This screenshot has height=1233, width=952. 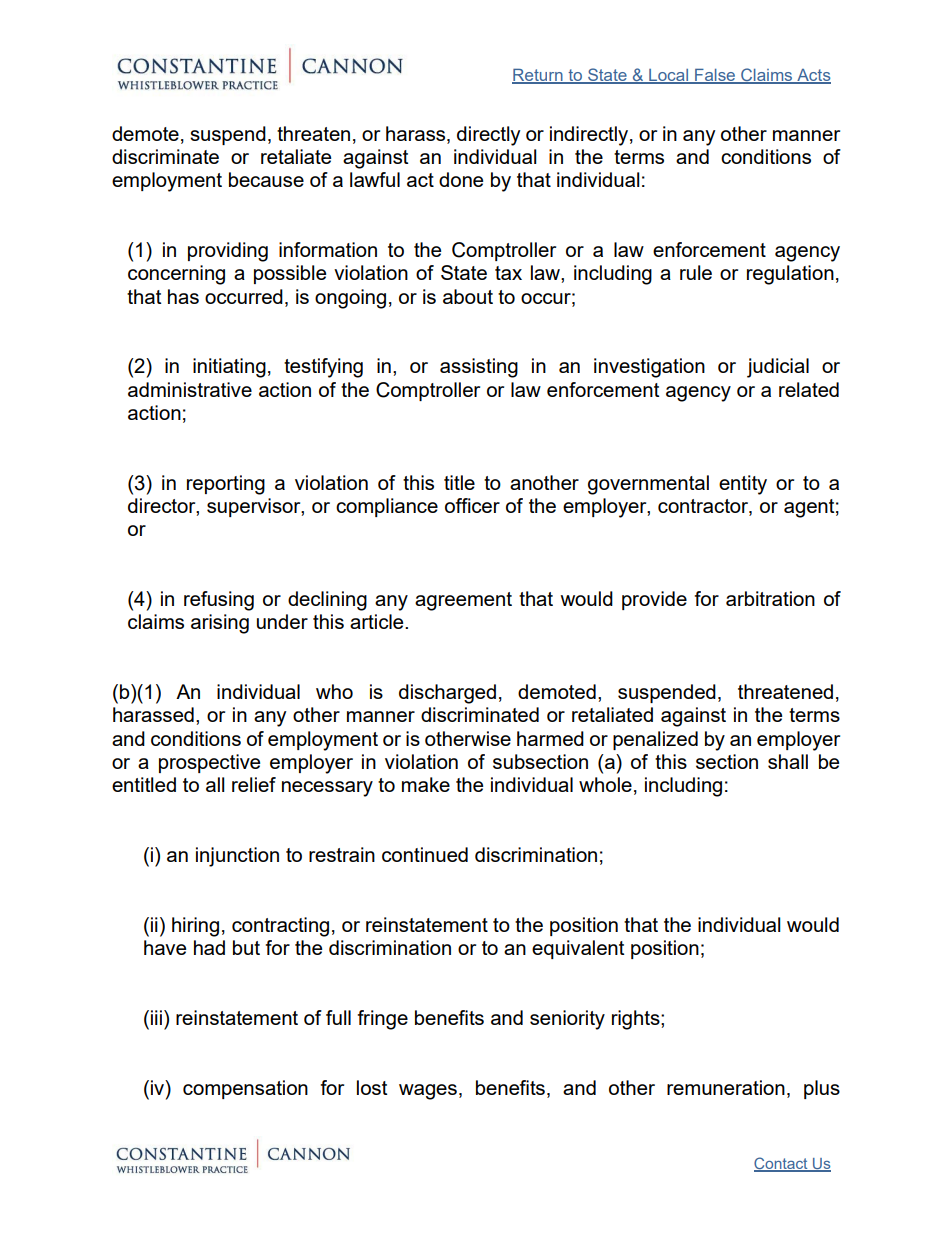 I want to click on False, so click(x=715, y=76).
